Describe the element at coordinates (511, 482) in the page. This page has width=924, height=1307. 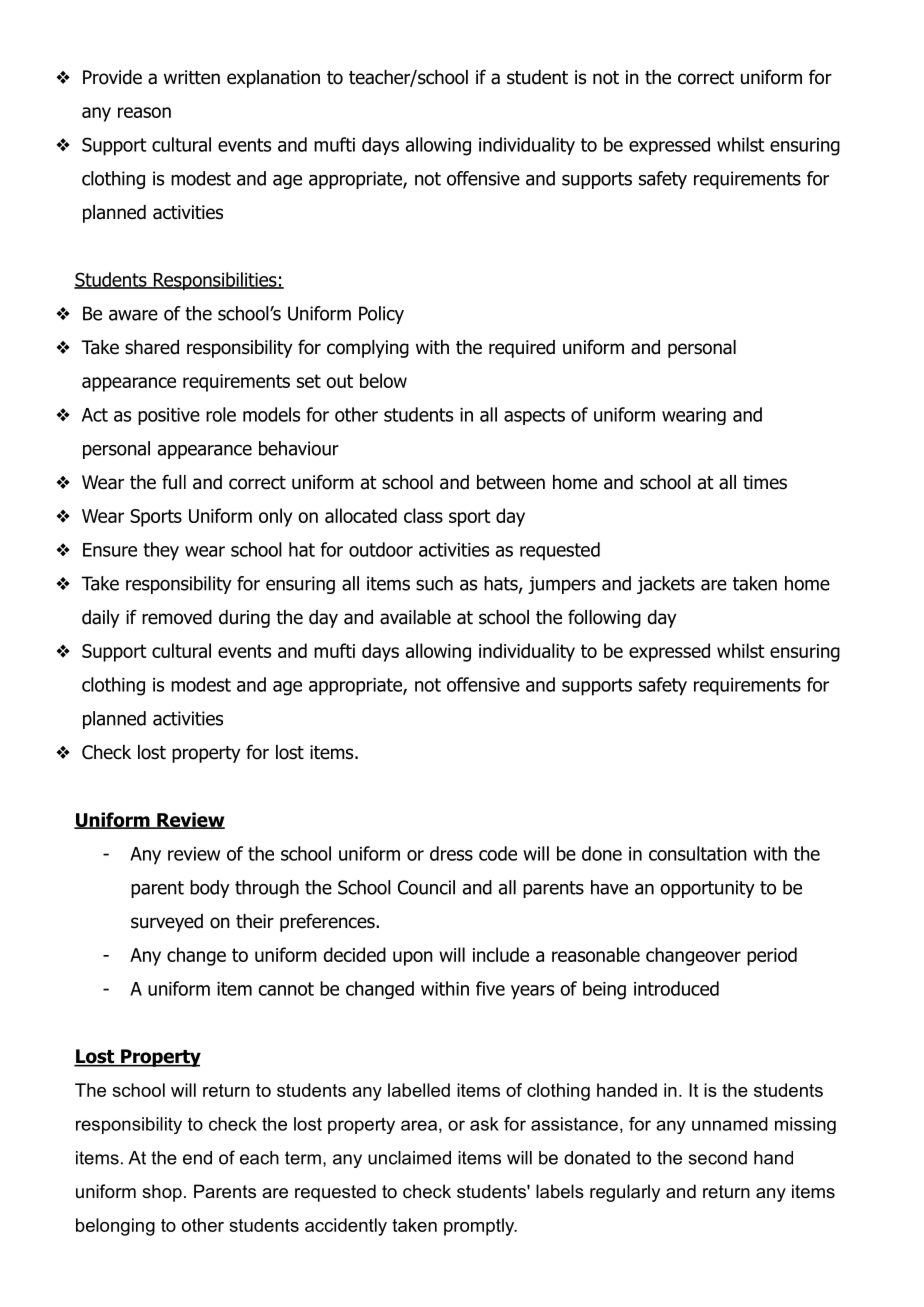
I see `between` at that location.
